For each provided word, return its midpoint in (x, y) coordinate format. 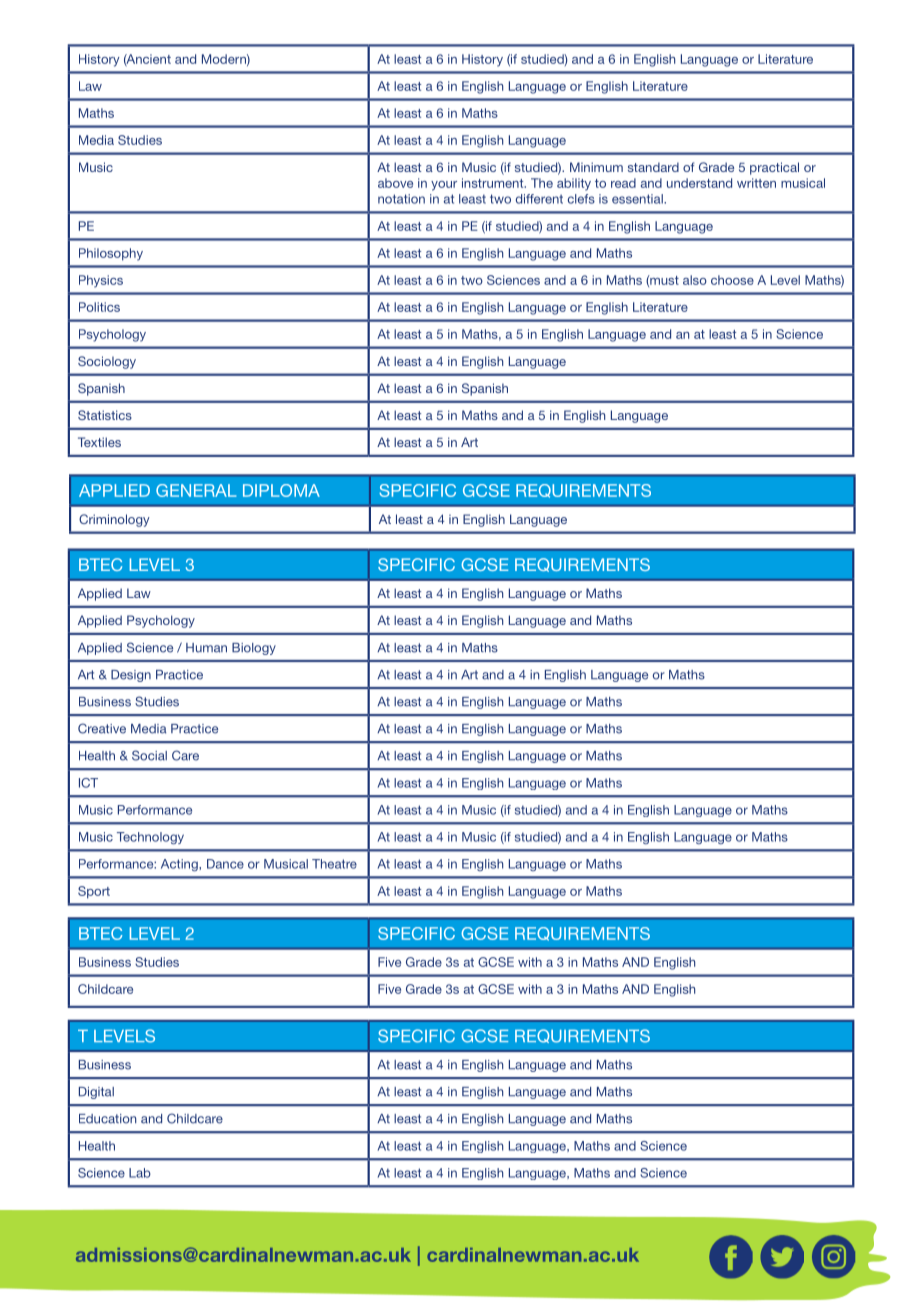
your (444, 186)
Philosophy (111, 254)
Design (131, 676)
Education (107, 1119)
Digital (96, 1093)
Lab (140, 1173)
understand (699, 183)
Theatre (334, 864)
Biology (254, 649)
